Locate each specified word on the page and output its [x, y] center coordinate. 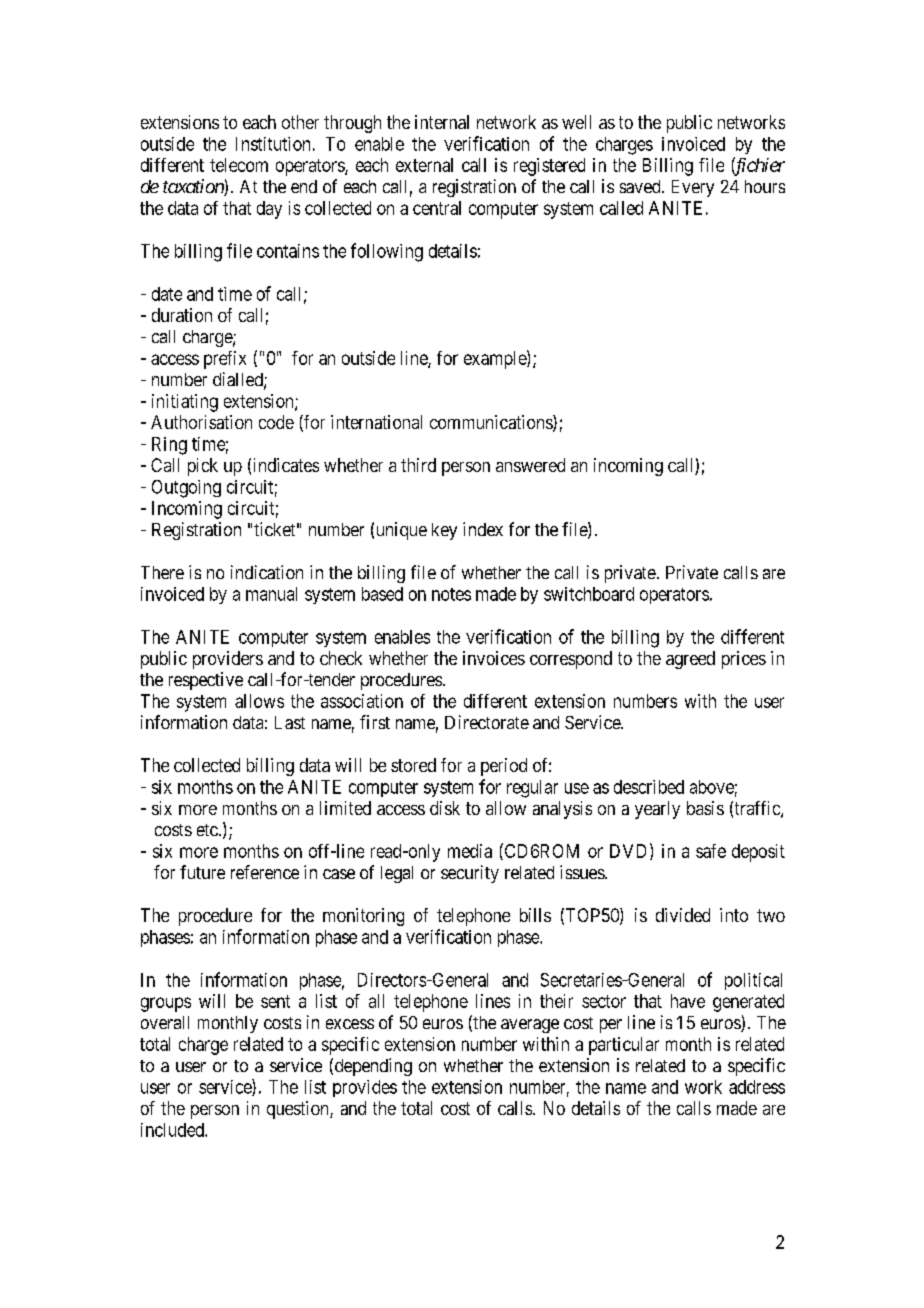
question [299, 1110]
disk [445, 808]
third [418, 465]
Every [693, 188]
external [424, 165]
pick [203, 467]
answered [530, 465]
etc [207, 830]
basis [705, 808]
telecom [239, 165]
